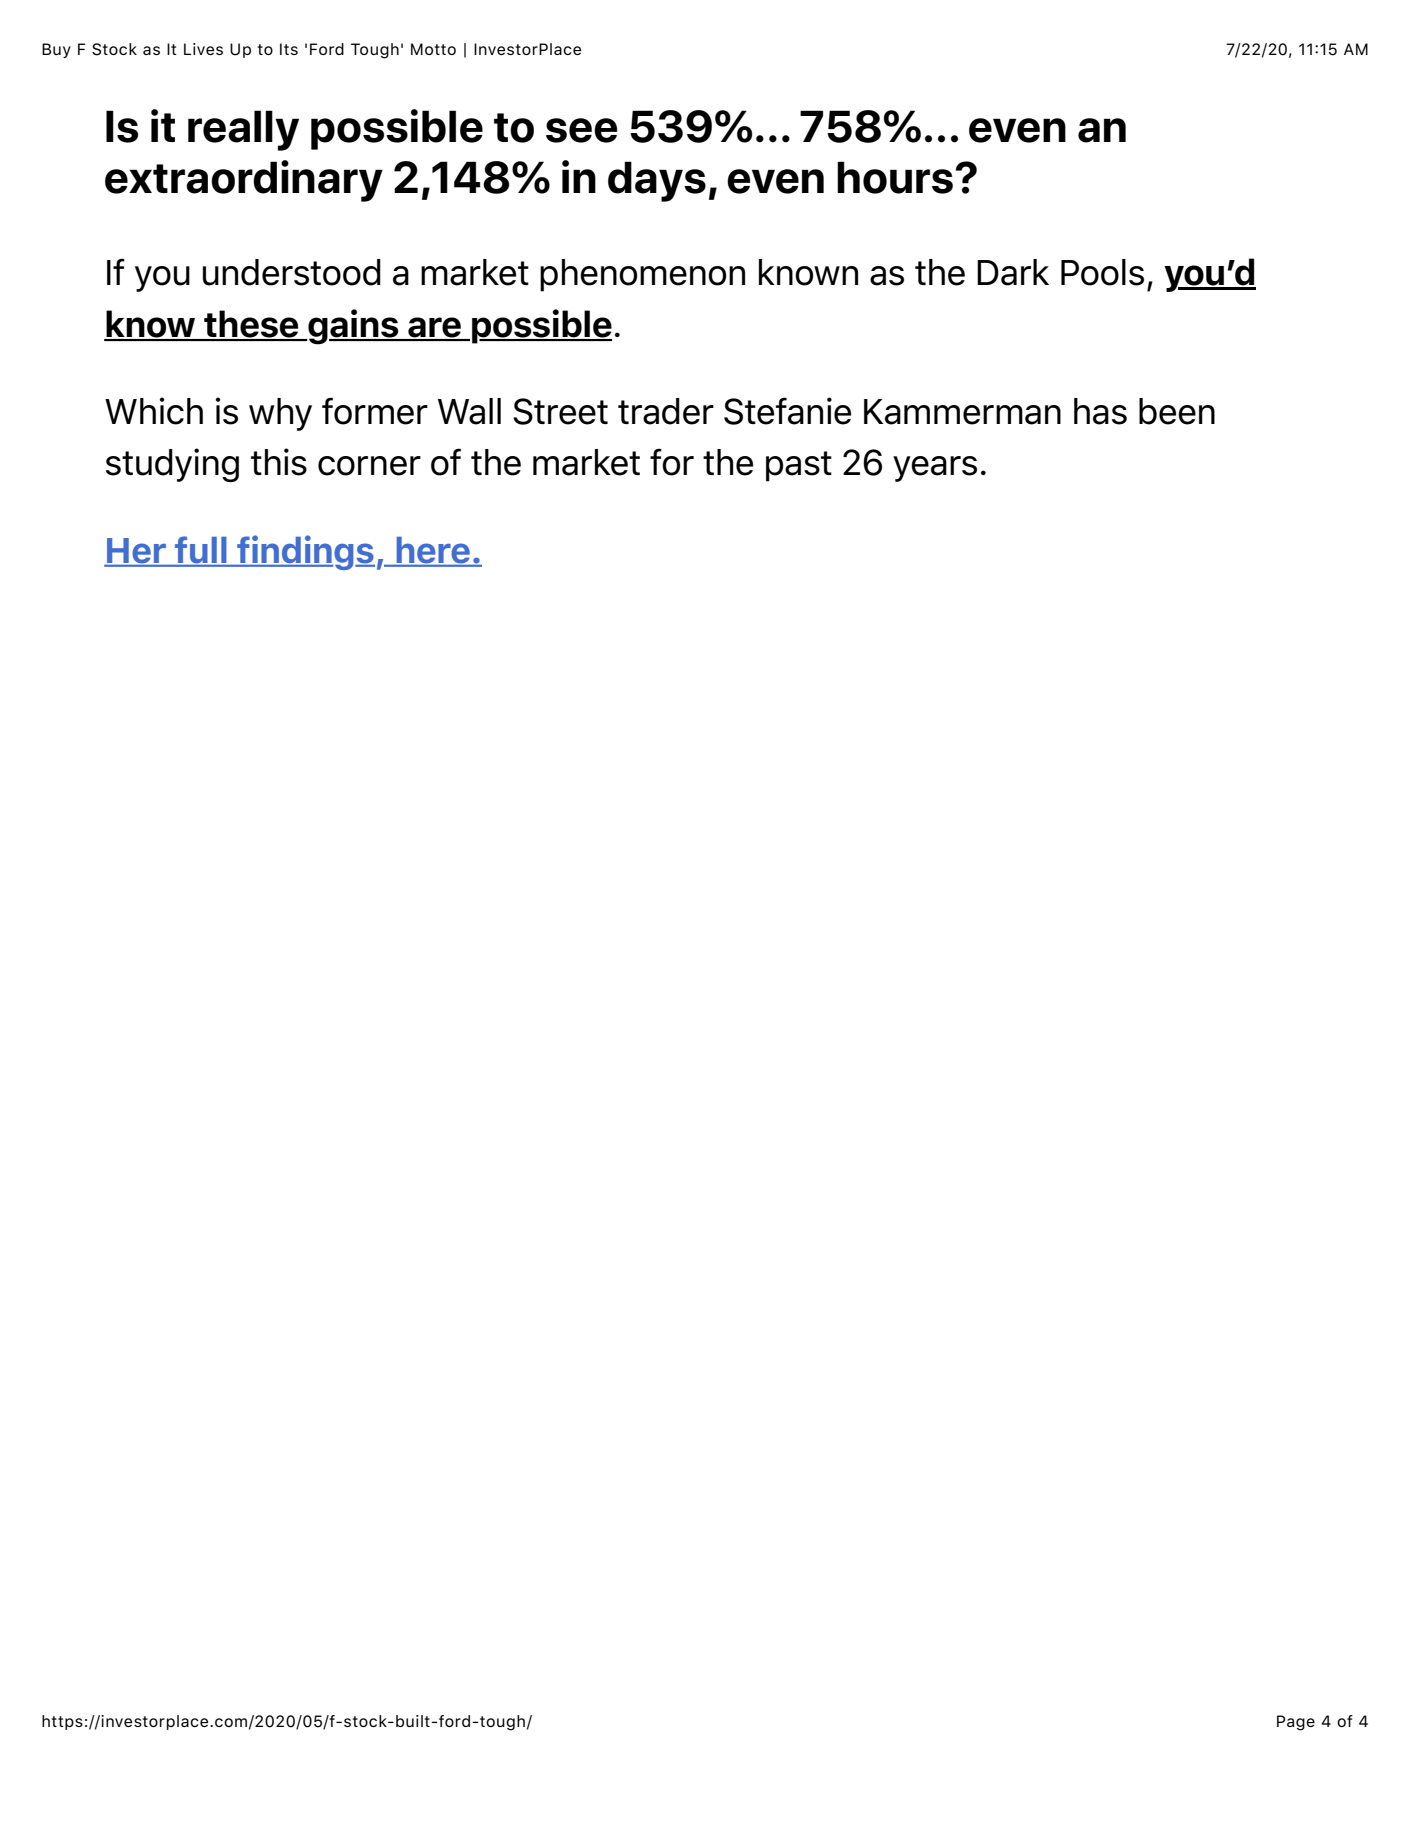 Image resolution: width=1411 pixels, height=1826 pixels. I want to click on past, so click(799, 466).
